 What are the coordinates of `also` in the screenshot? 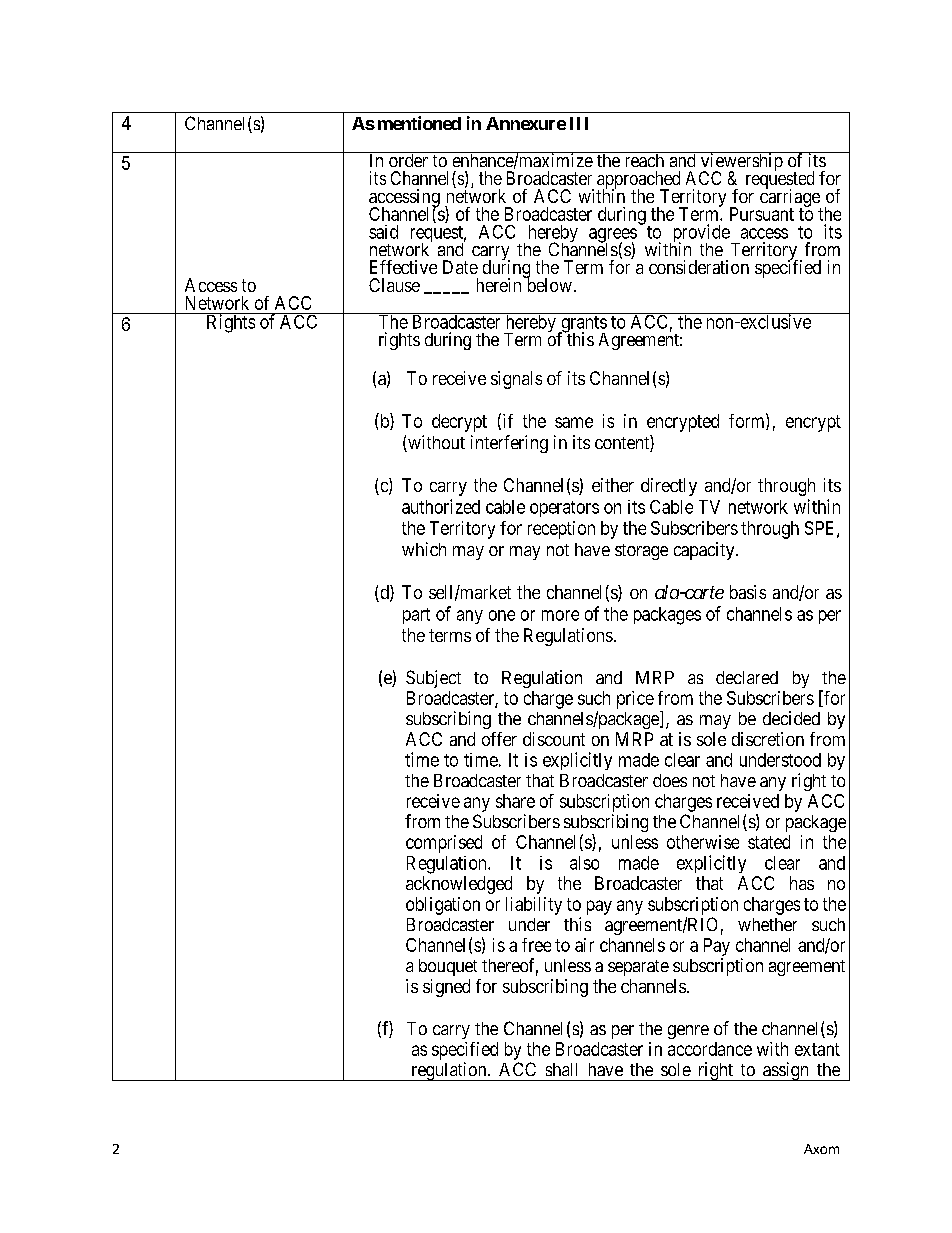 It's located at (584, 863).
